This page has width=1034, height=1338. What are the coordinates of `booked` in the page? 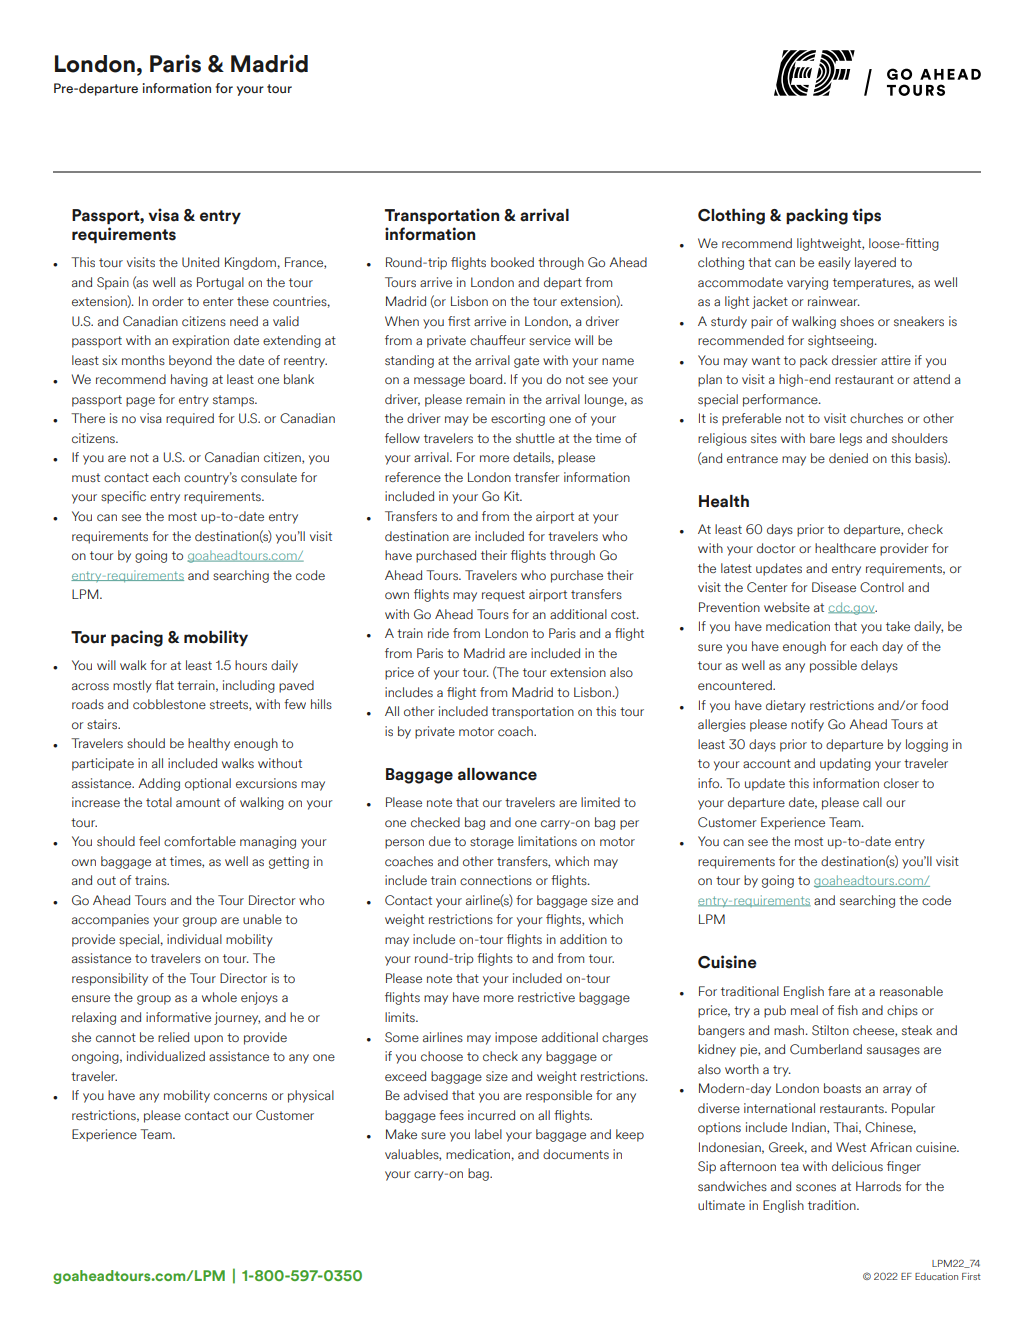 It's located at (512, 262).
